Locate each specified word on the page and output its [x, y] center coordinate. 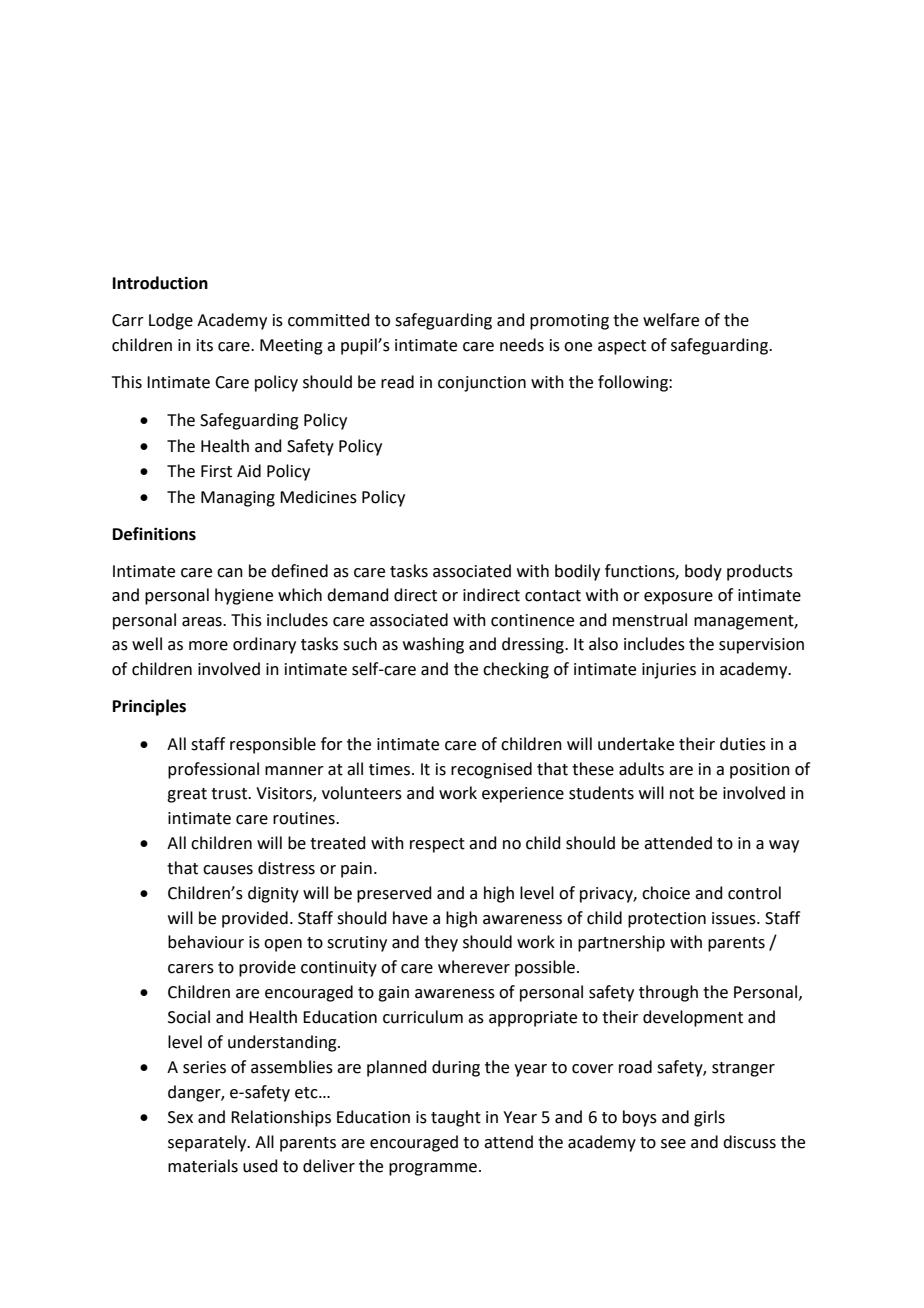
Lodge [171, 321]
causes [228, 870]
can [230, 573]
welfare [671, 320]
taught [456, 1118]
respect [437, 845]
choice [666, 893]
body [703, 572]
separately [208, 1143]
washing [433, 645]
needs [522, 345]
